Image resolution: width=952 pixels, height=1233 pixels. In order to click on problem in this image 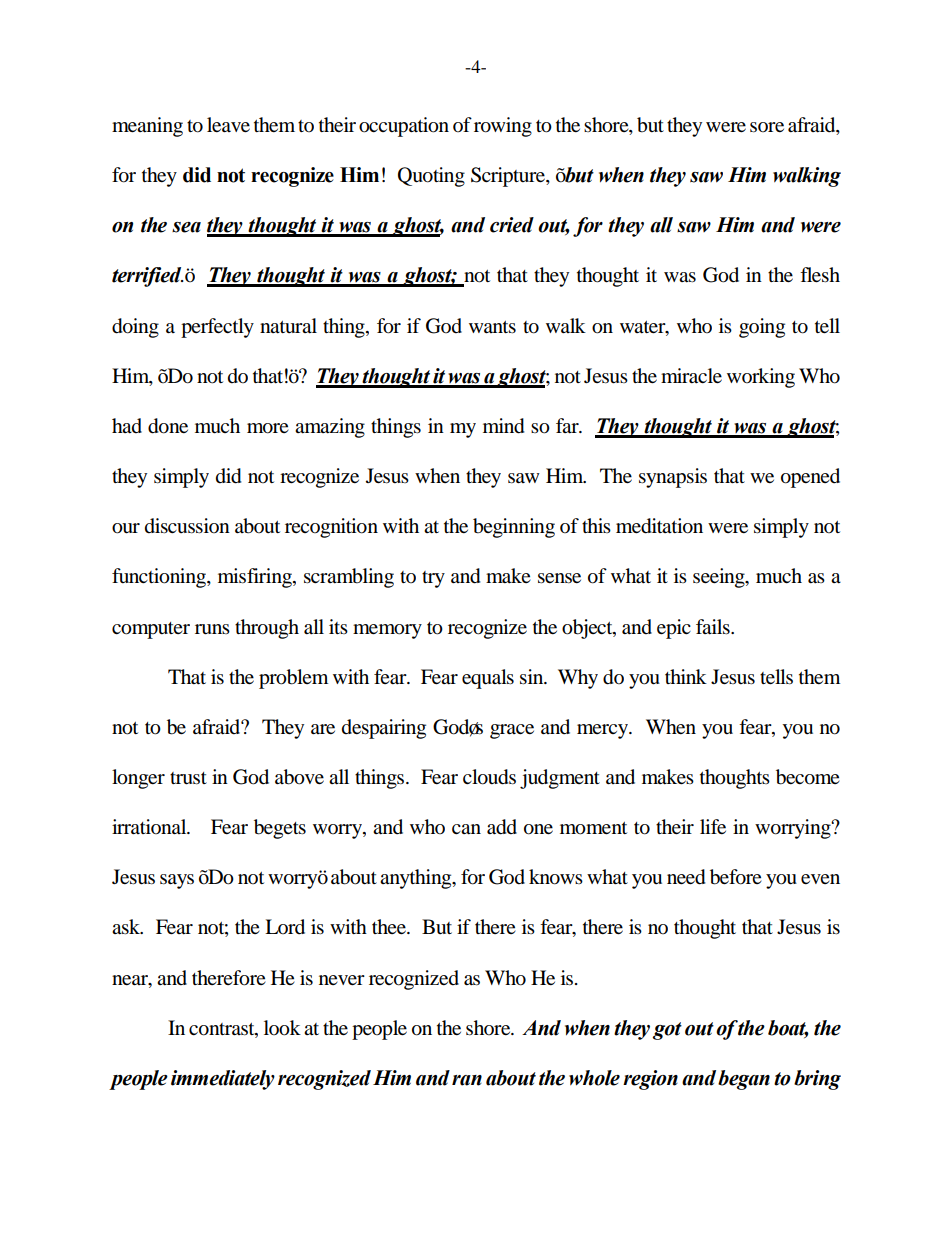, I will do `click(293, 679)`.
